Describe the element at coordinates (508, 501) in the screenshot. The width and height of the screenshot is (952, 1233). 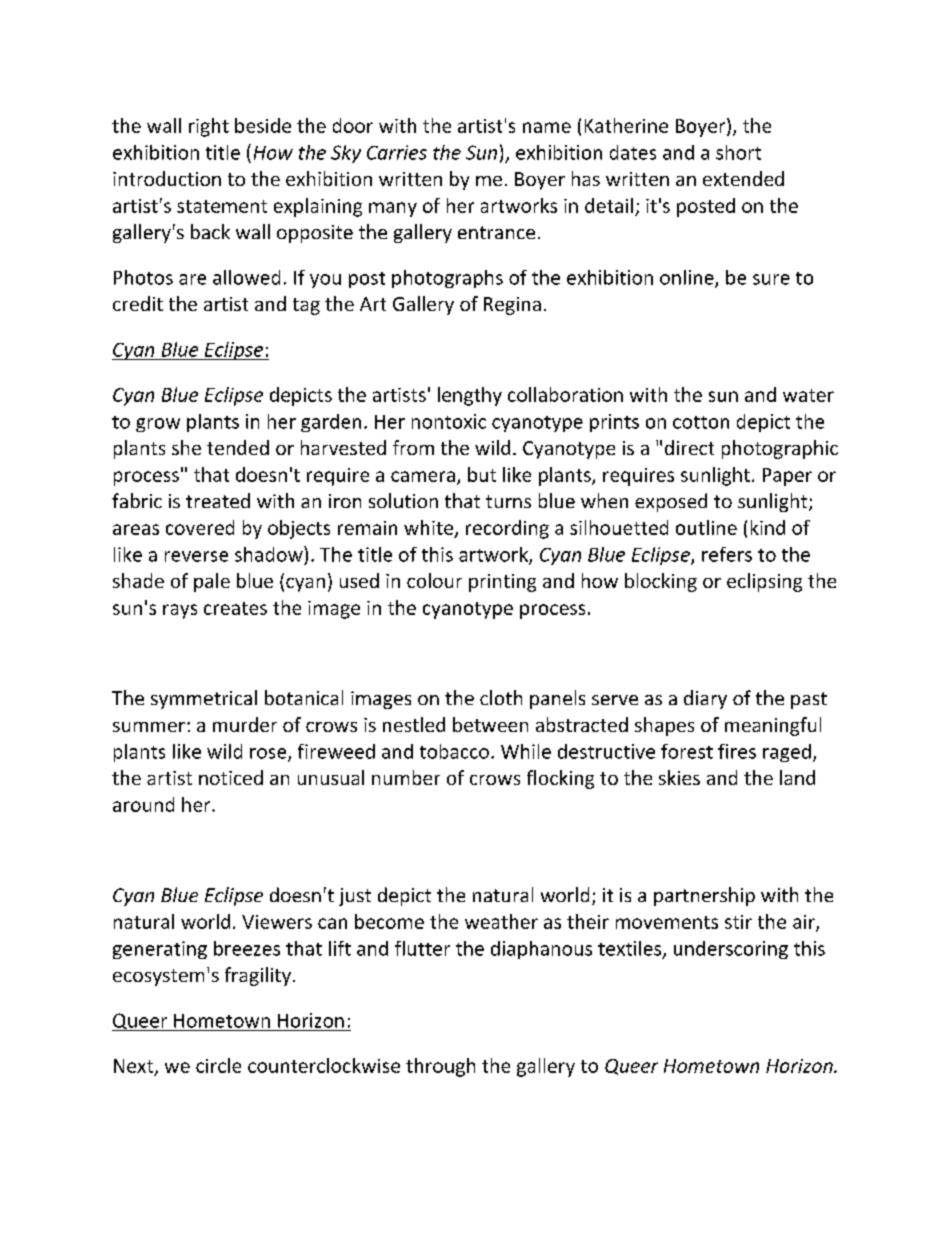
I see `turns` at that location.
